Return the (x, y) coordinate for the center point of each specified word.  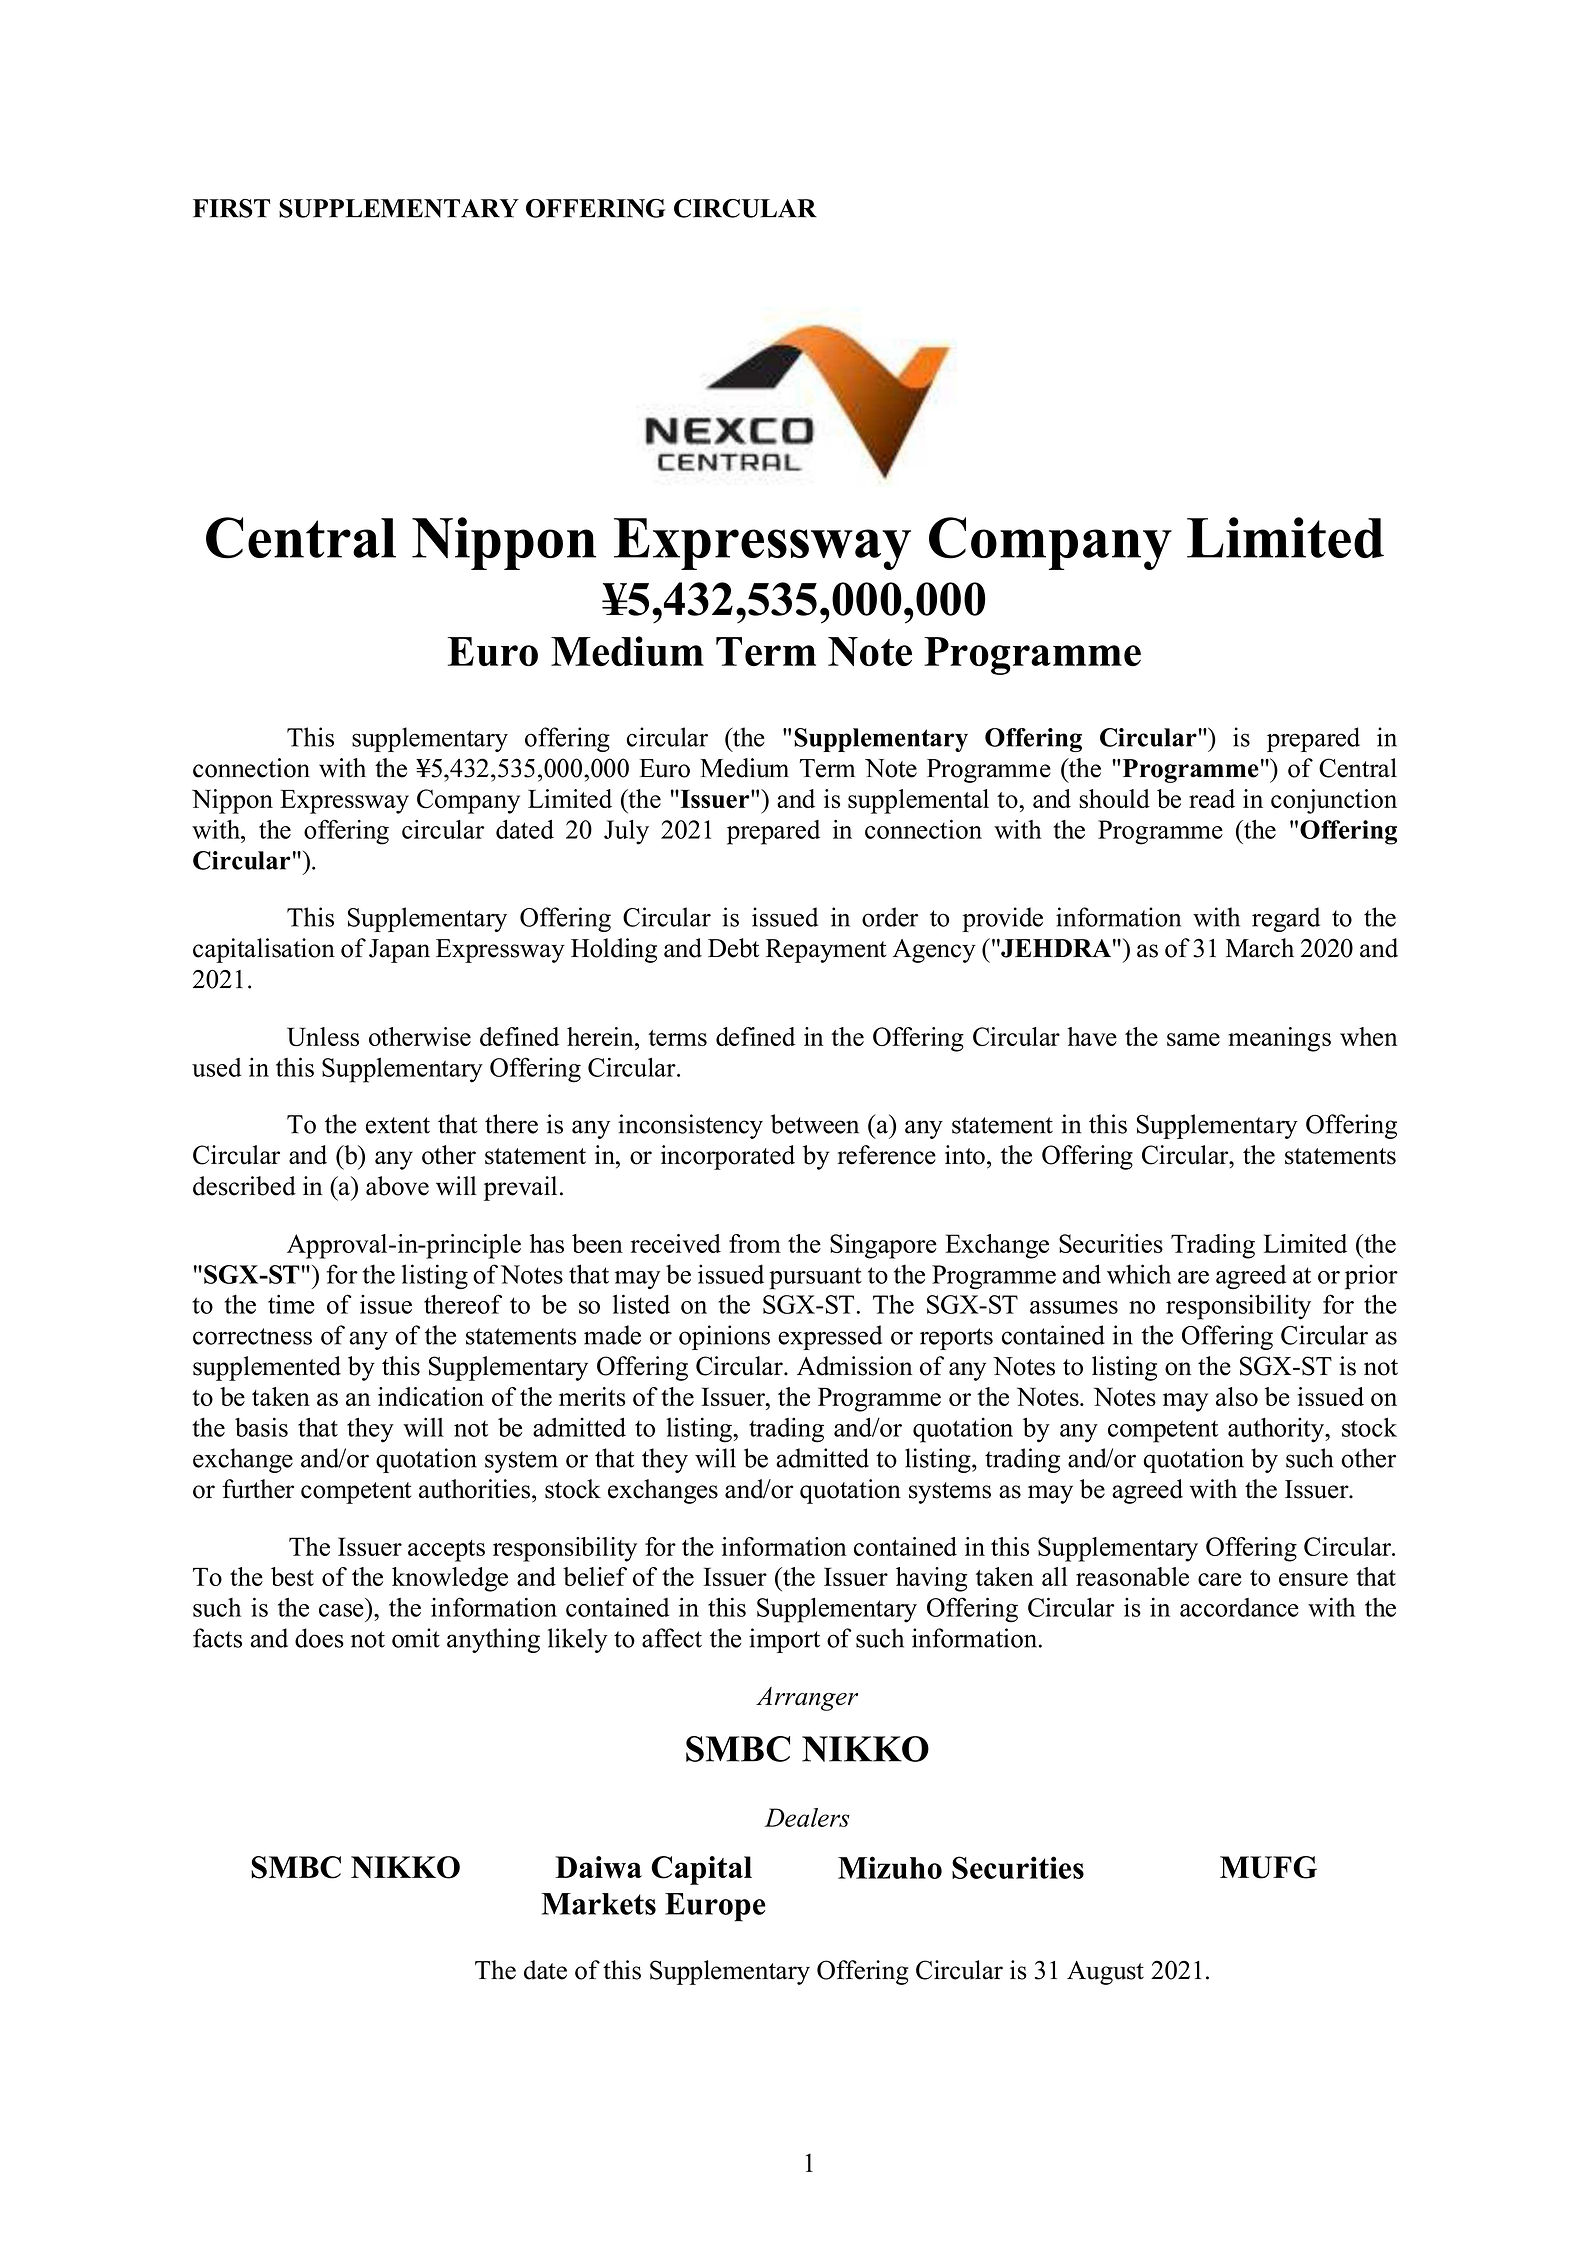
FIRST (231, 208)
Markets (598, 1904)
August (1105, 1973)
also (1237, 1396)
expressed (830, 1337)
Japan (399, 951)
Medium (627, 651)
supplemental (918, 801)
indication (431, 1396)
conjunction (1334, 801)
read (1212, 798)
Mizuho (890, 1867)
